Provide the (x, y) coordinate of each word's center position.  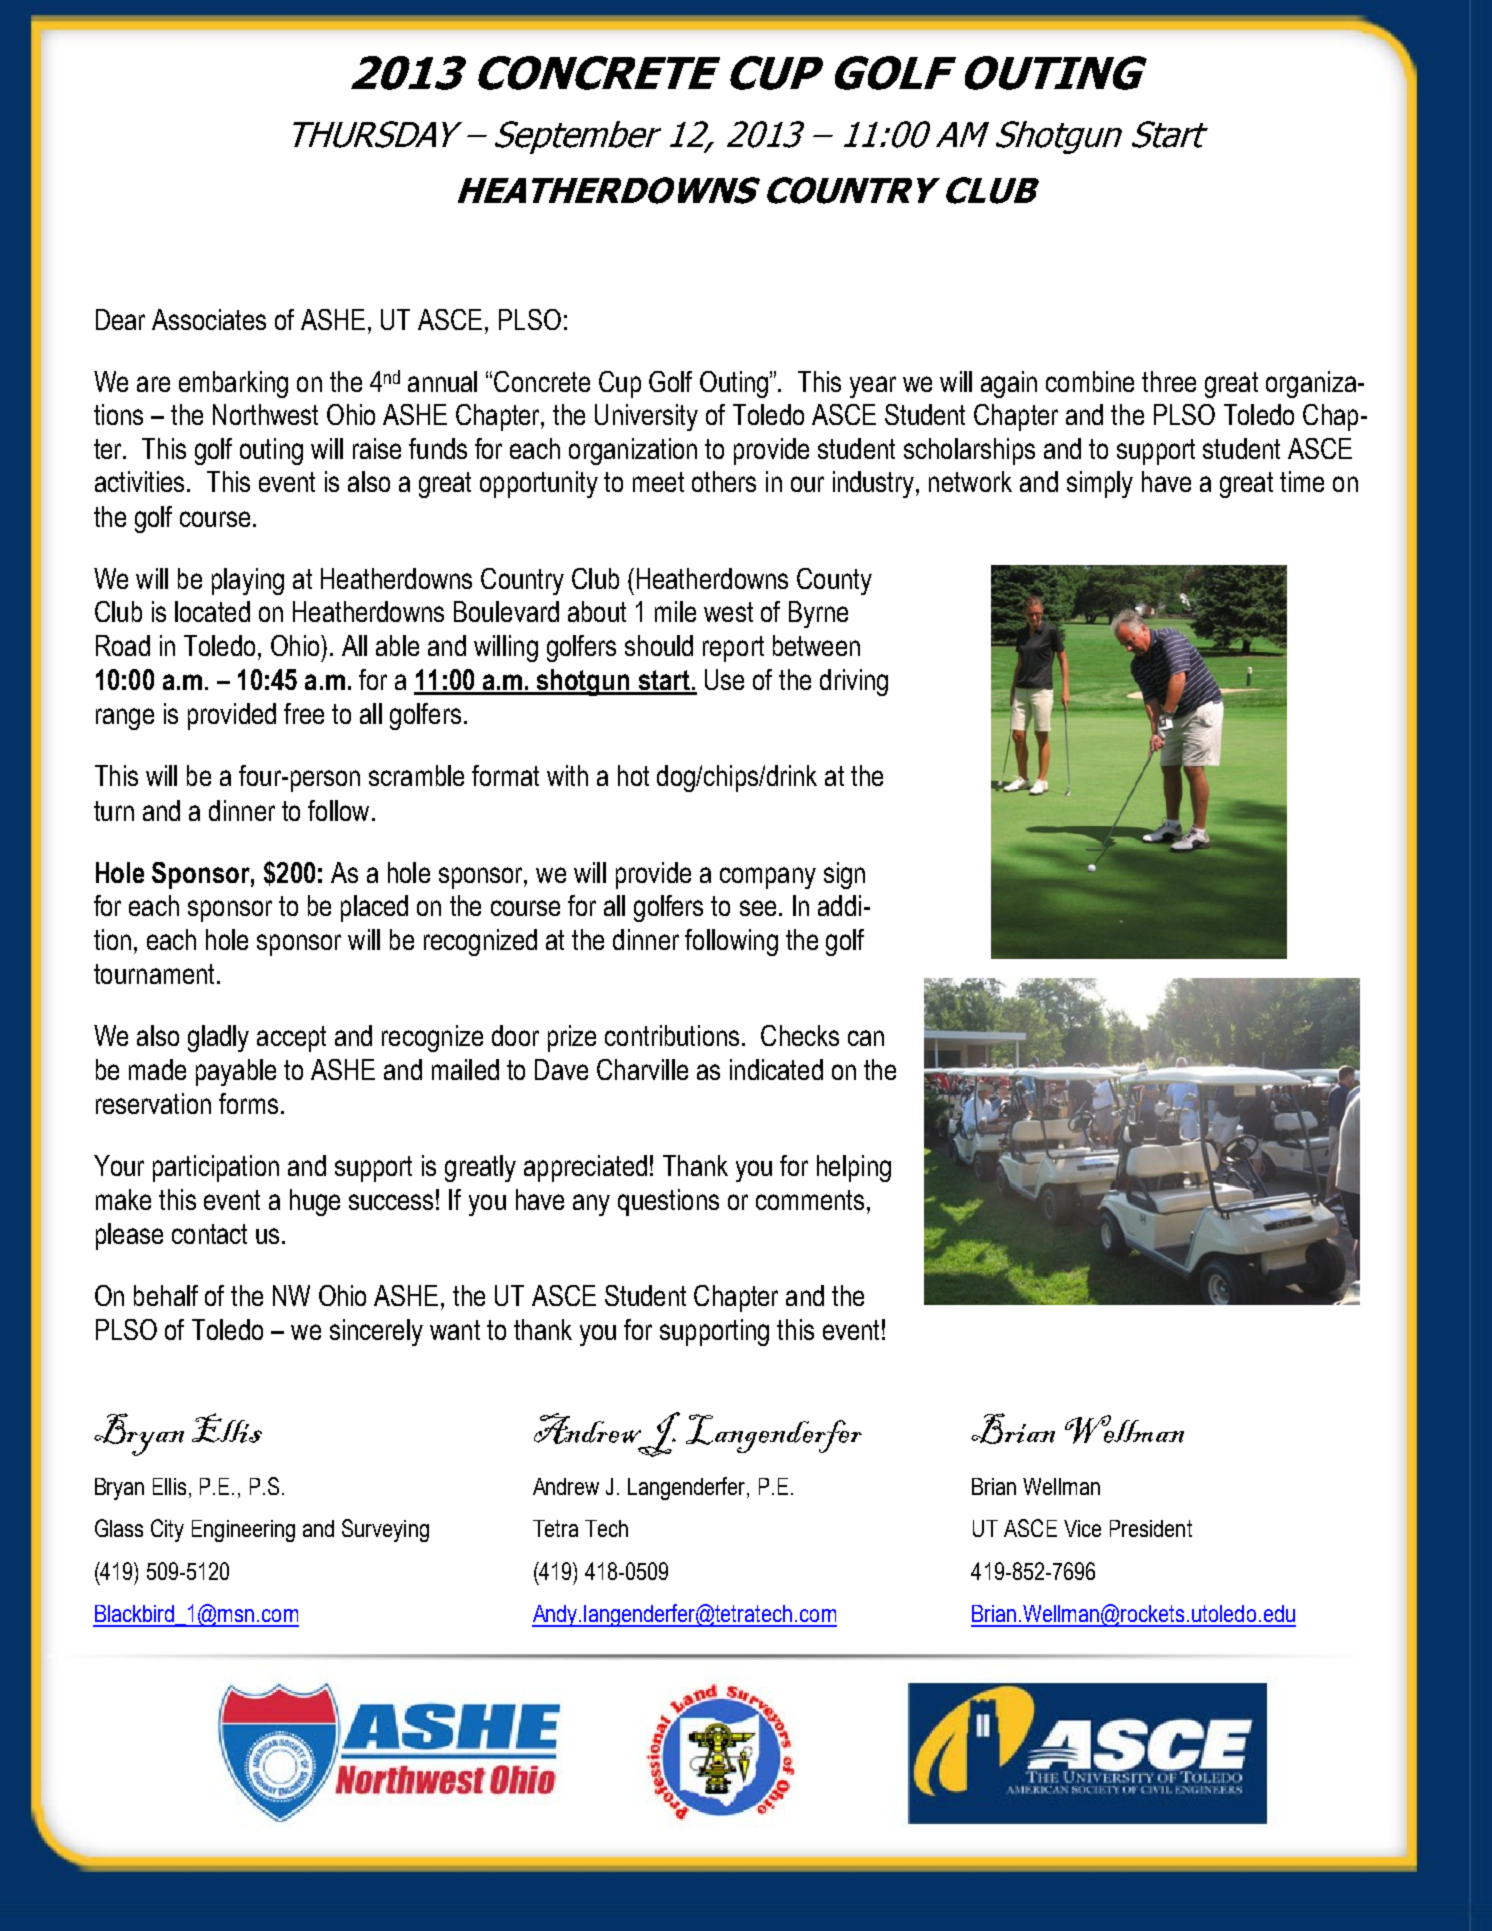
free (304, 713)
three (1169, 381)
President (1151, 1528)
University (646, 417)
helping (854, 1168)
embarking (233, 384)
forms (248, 1103)
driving (854, 682)
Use (724, 679)
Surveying (385, 1530)
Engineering (243, 1531)
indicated (776, 1069)
